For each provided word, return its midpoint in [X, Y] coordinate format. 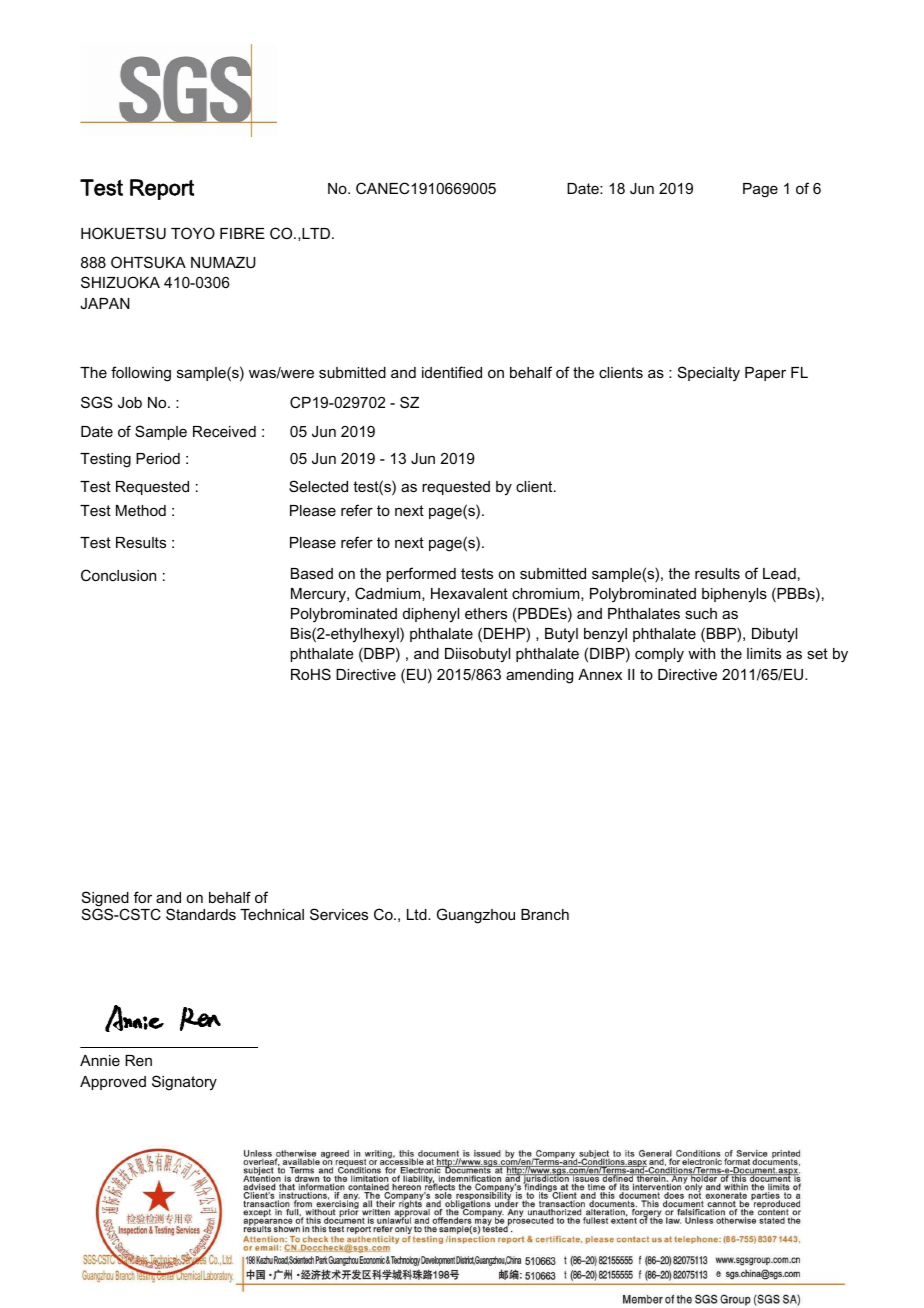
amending [539, 676]
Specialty [709, 373]
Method [141, 510]
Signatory [184, 1083]
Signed [105, 900]
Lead [779, 573]
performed [421, 574]
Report [162, 189]
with [701, 653]
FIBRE [242, 233]
